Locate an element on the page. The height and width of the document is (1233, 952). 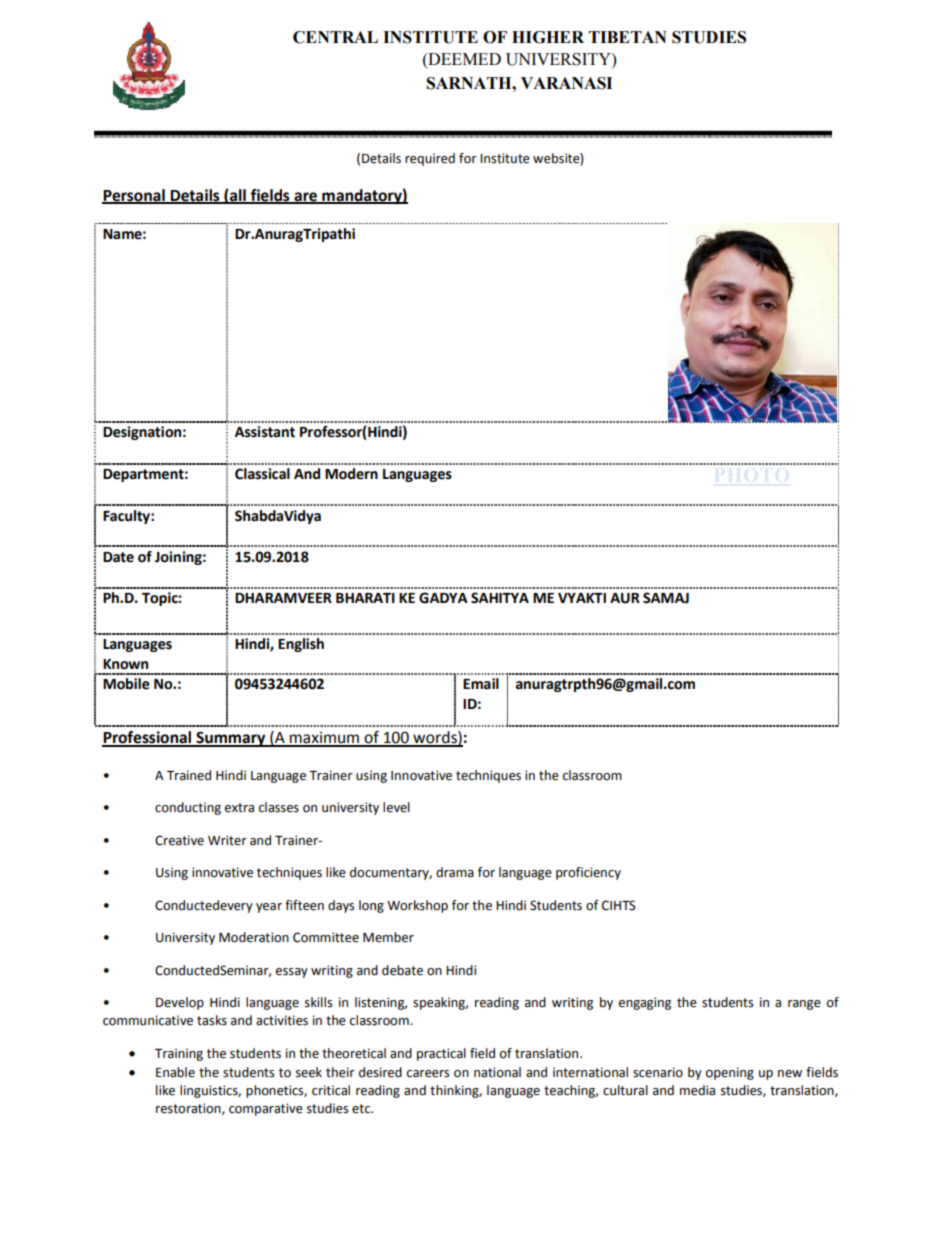
media is located at coordinates (697, 1090).
